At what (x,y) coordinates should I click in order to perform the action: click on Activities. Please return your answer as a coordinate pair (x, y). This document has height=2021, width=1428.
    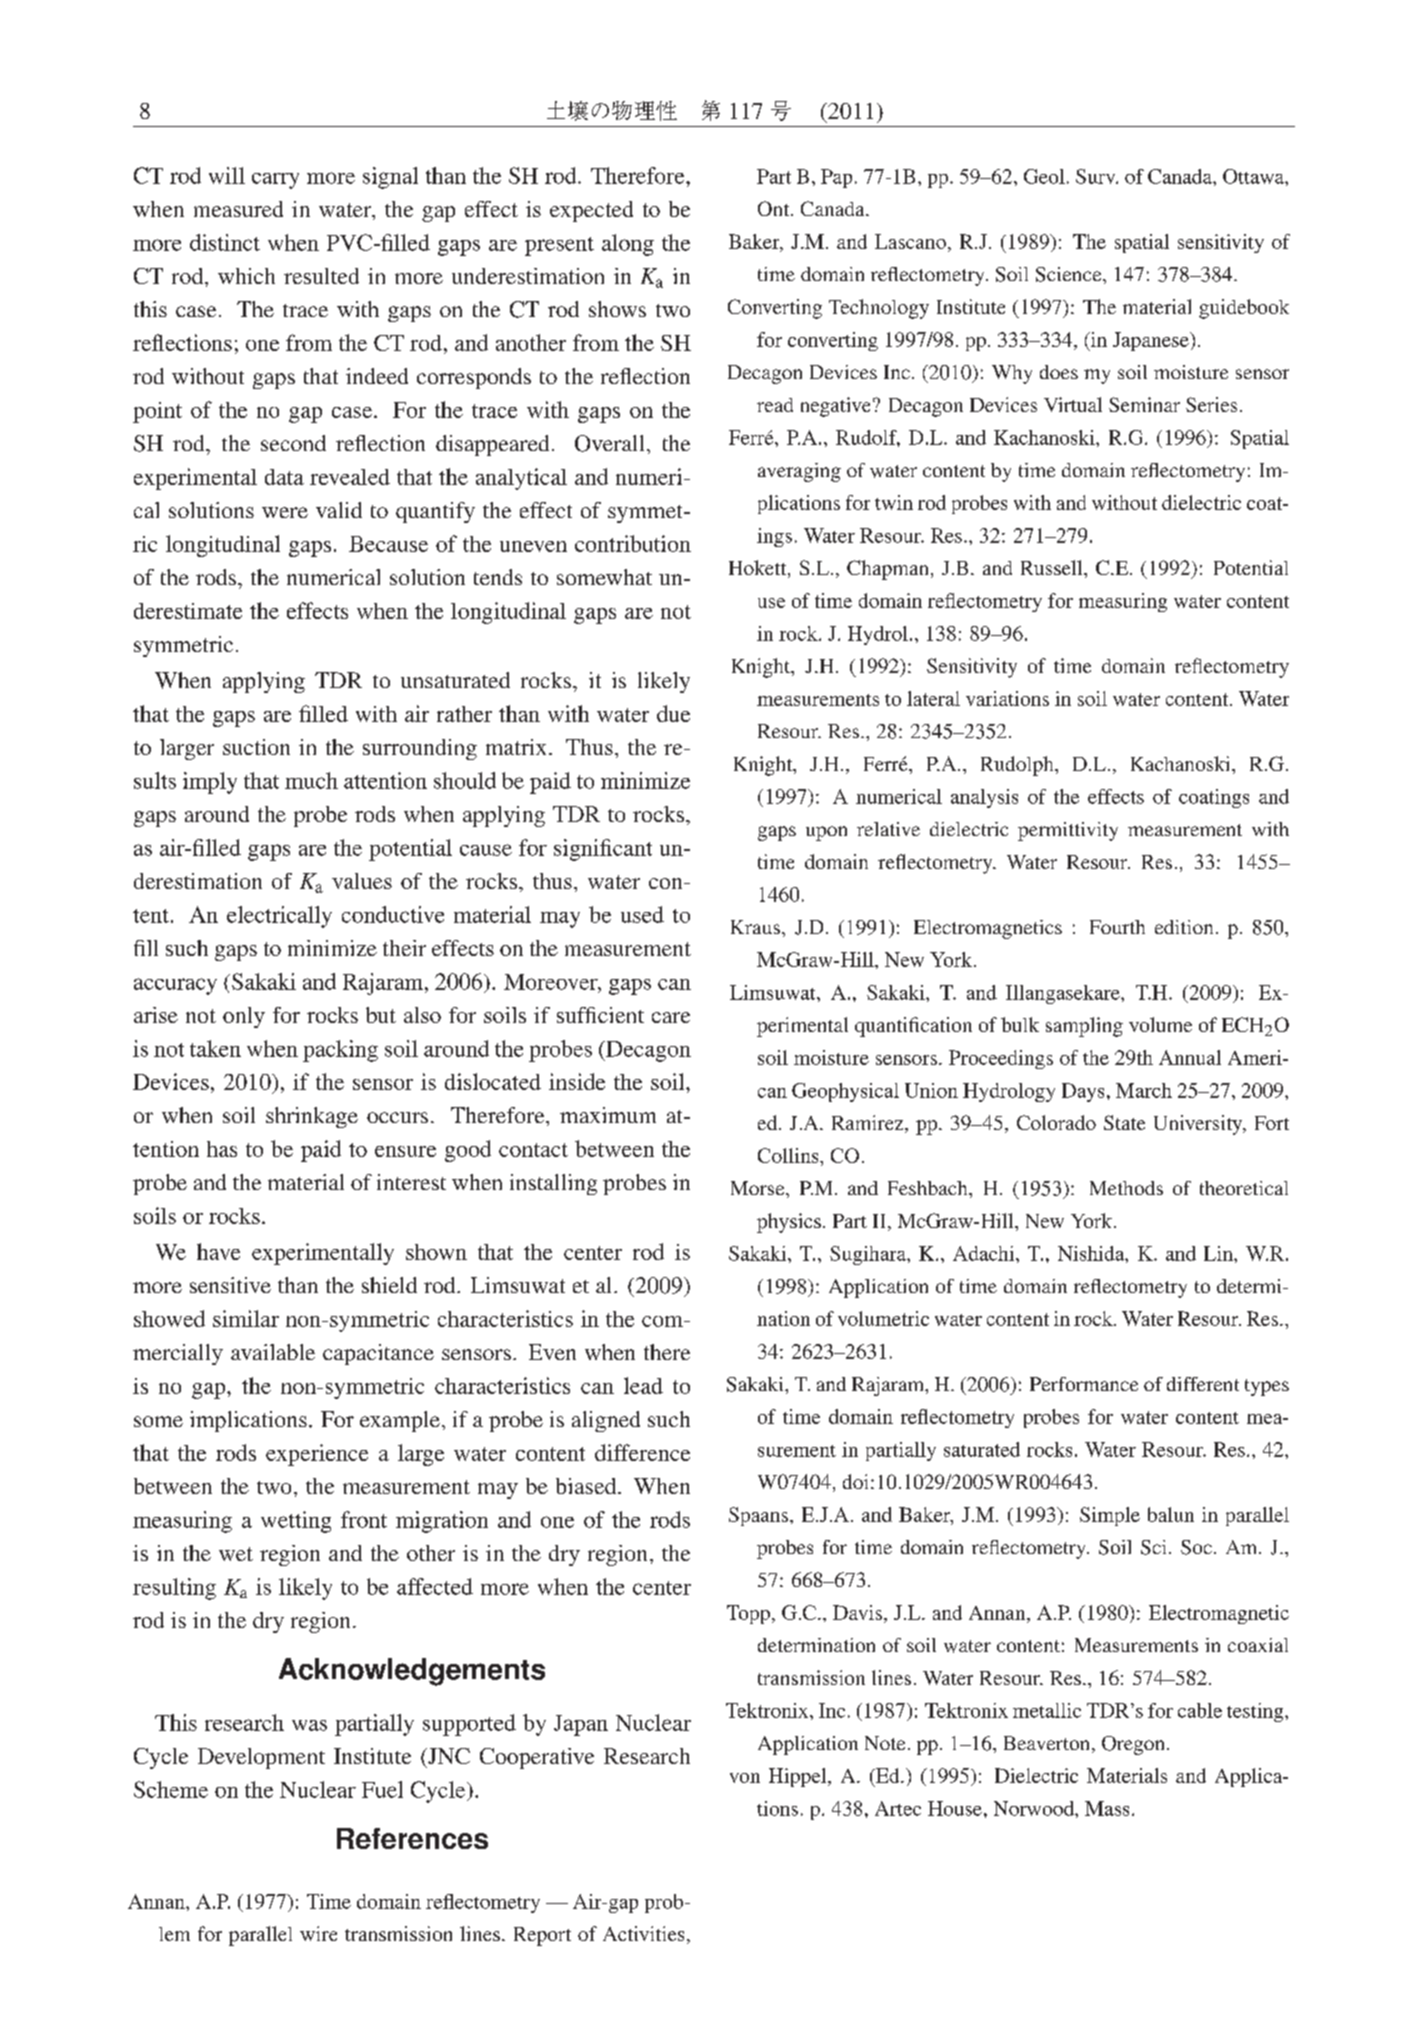
    Looking at the image, I should click on (643, 1933).
